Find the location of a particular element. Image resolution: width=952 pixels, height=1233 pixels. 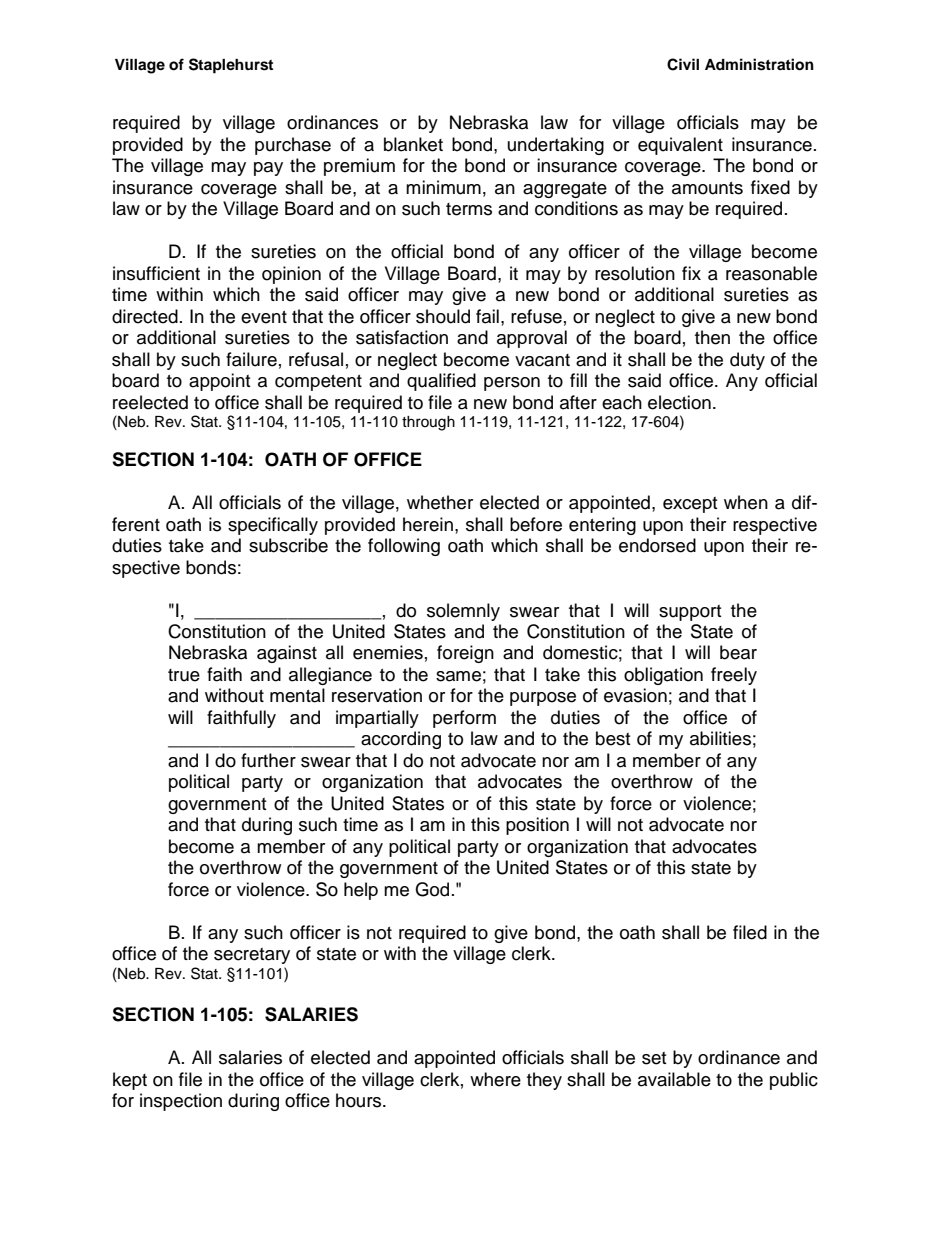

support is located at coordinates (690, 613).
